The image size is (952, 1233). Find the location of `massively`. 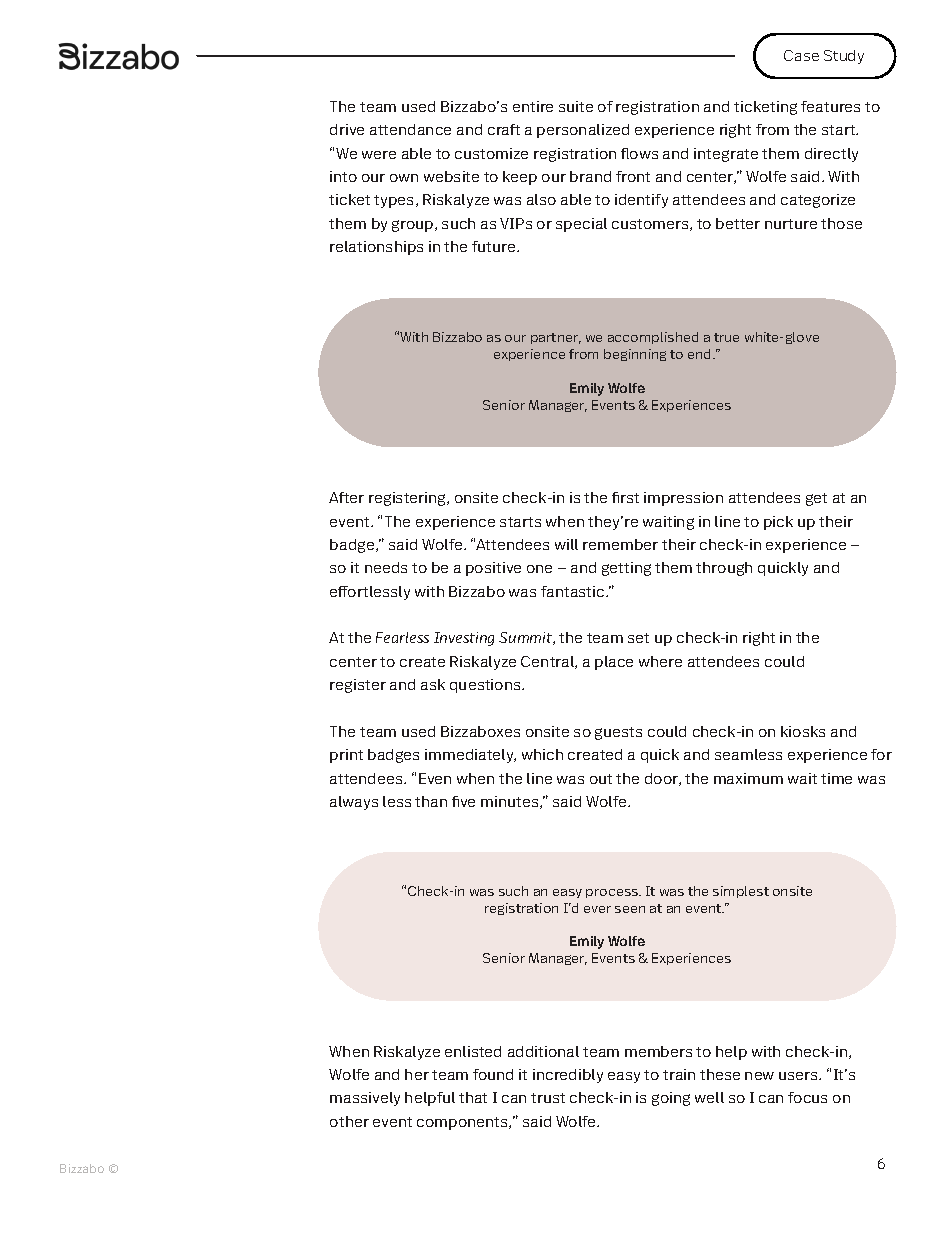

massively is located at coordinates (365, 1099).
